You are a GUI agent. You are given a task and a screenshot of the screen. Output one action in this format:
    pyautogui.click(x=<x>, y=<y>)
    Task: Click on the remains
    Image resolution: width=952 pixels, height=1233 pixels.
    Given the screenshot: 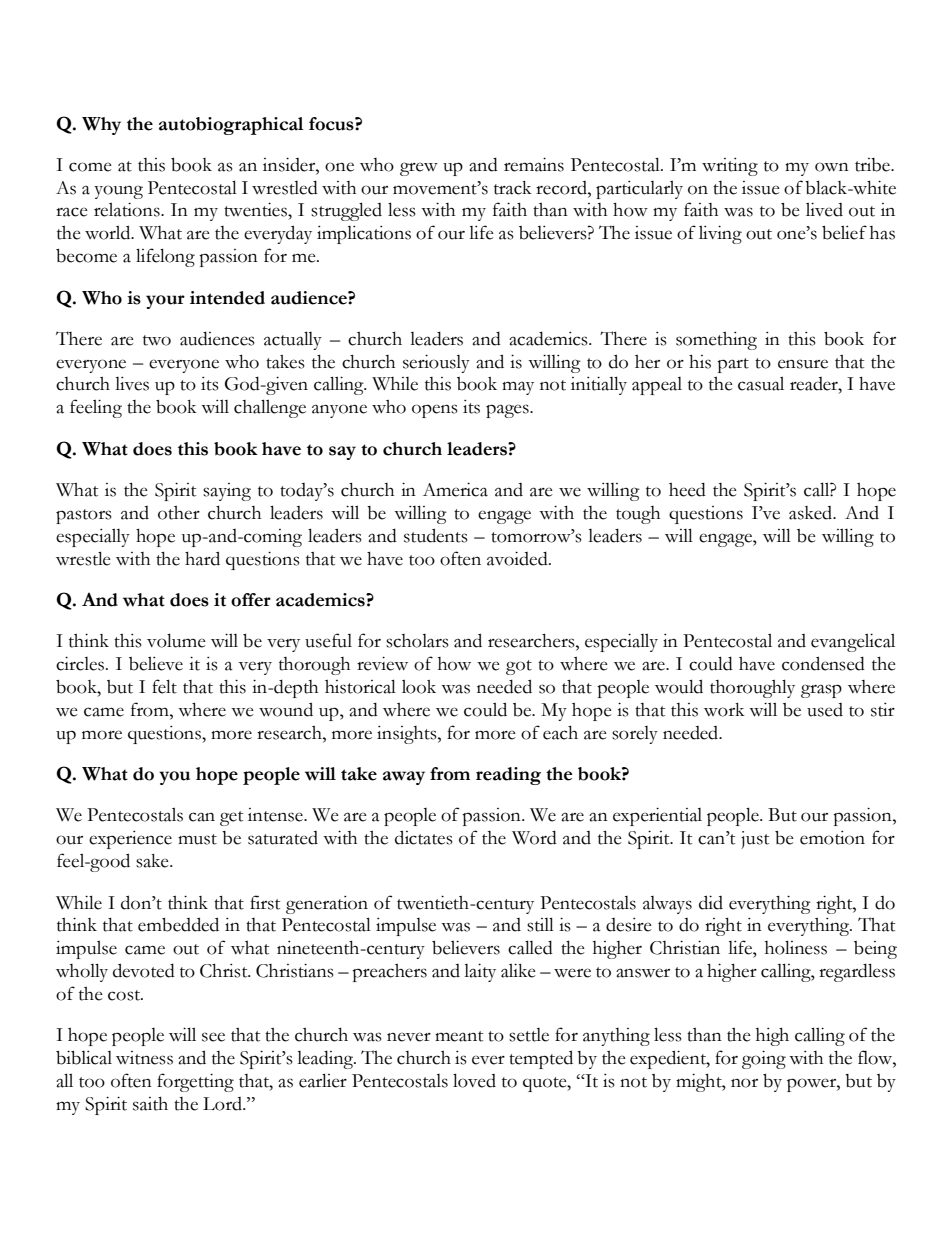 What is the action you would take?
    pyautogui.click(x=534, y=164)
